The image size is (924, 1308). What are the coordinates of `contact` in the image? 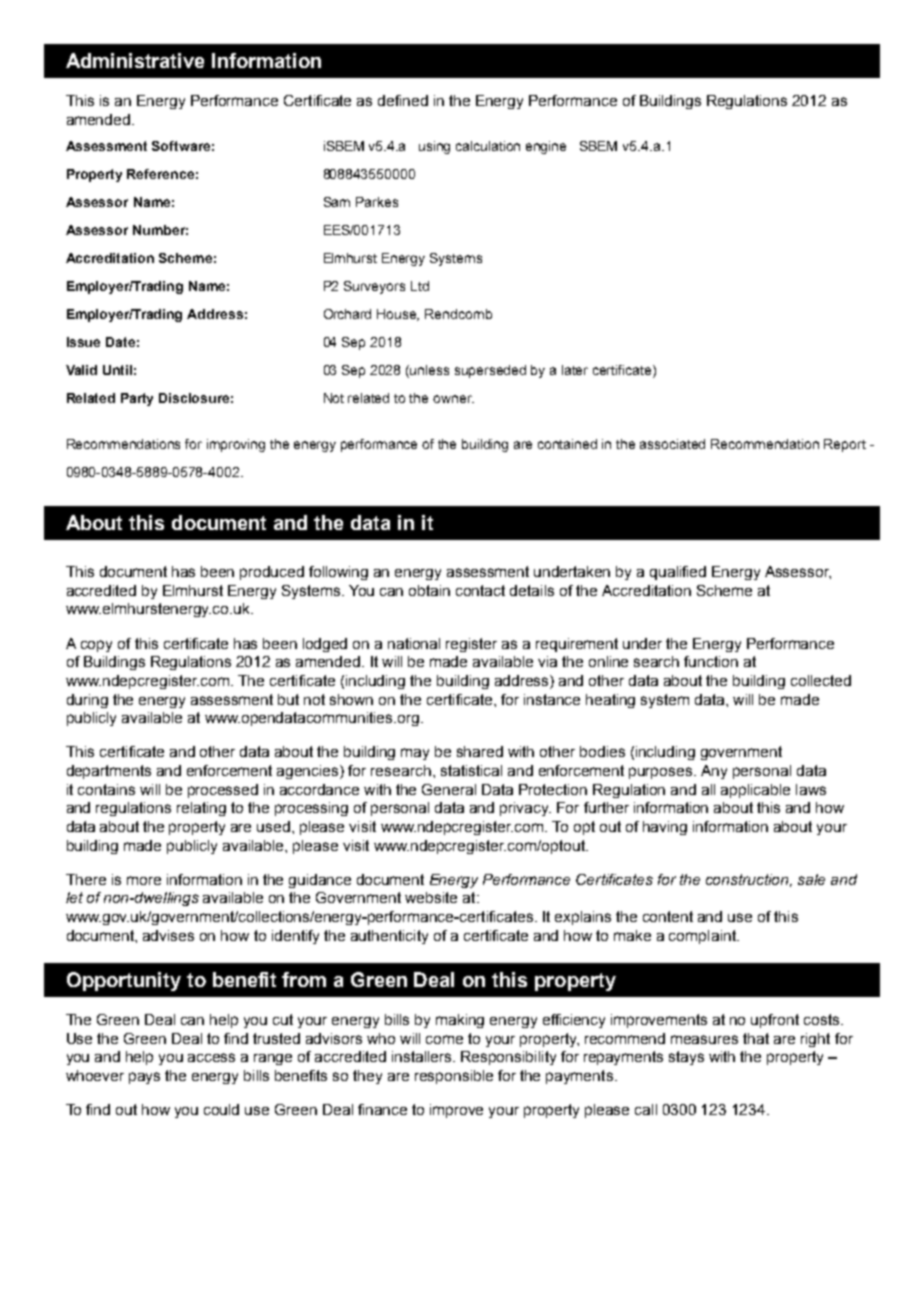 It's located at (480, 590).
